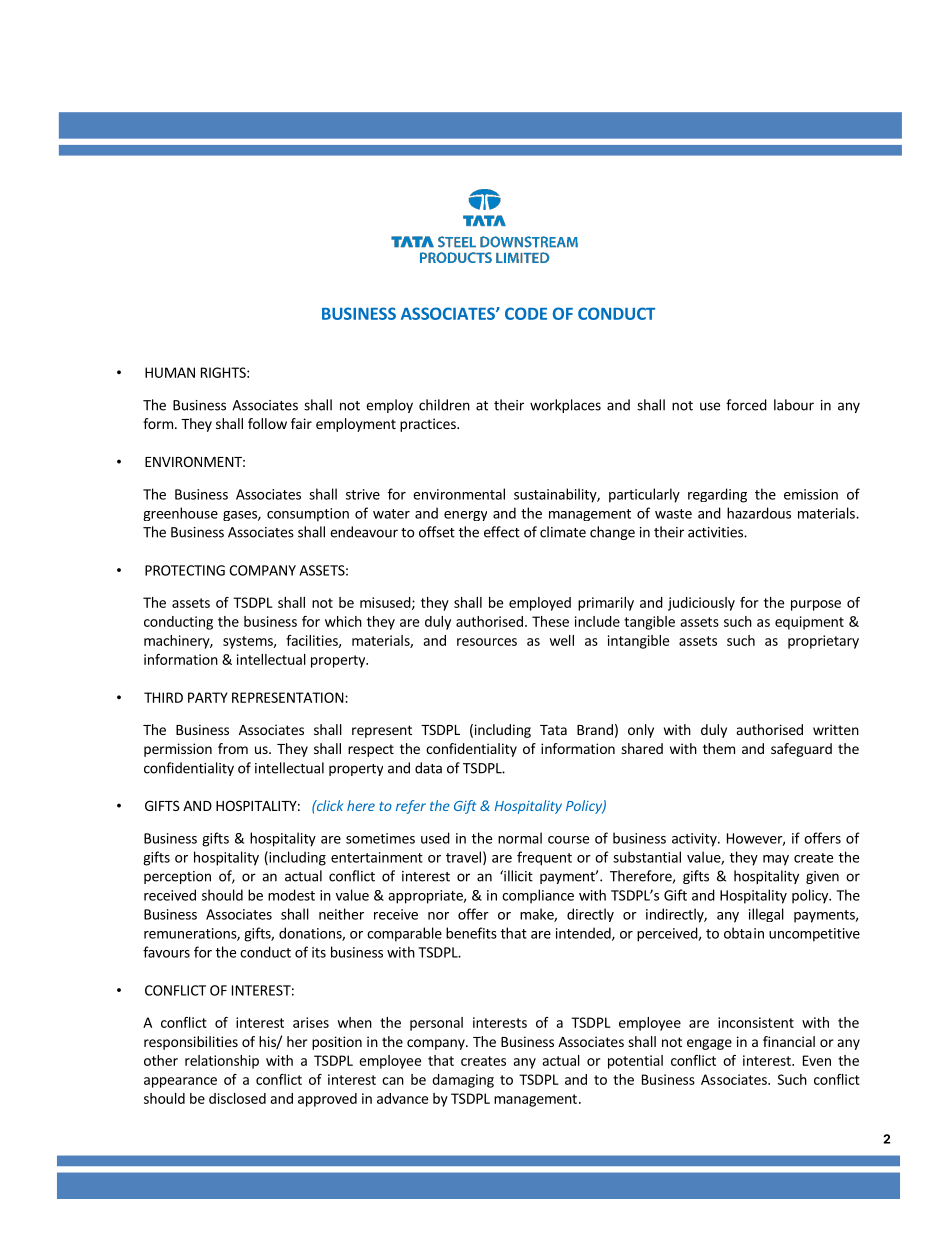  Describe the element at coordinates (719, 748) in the screenshot. I see `them` at that location.
